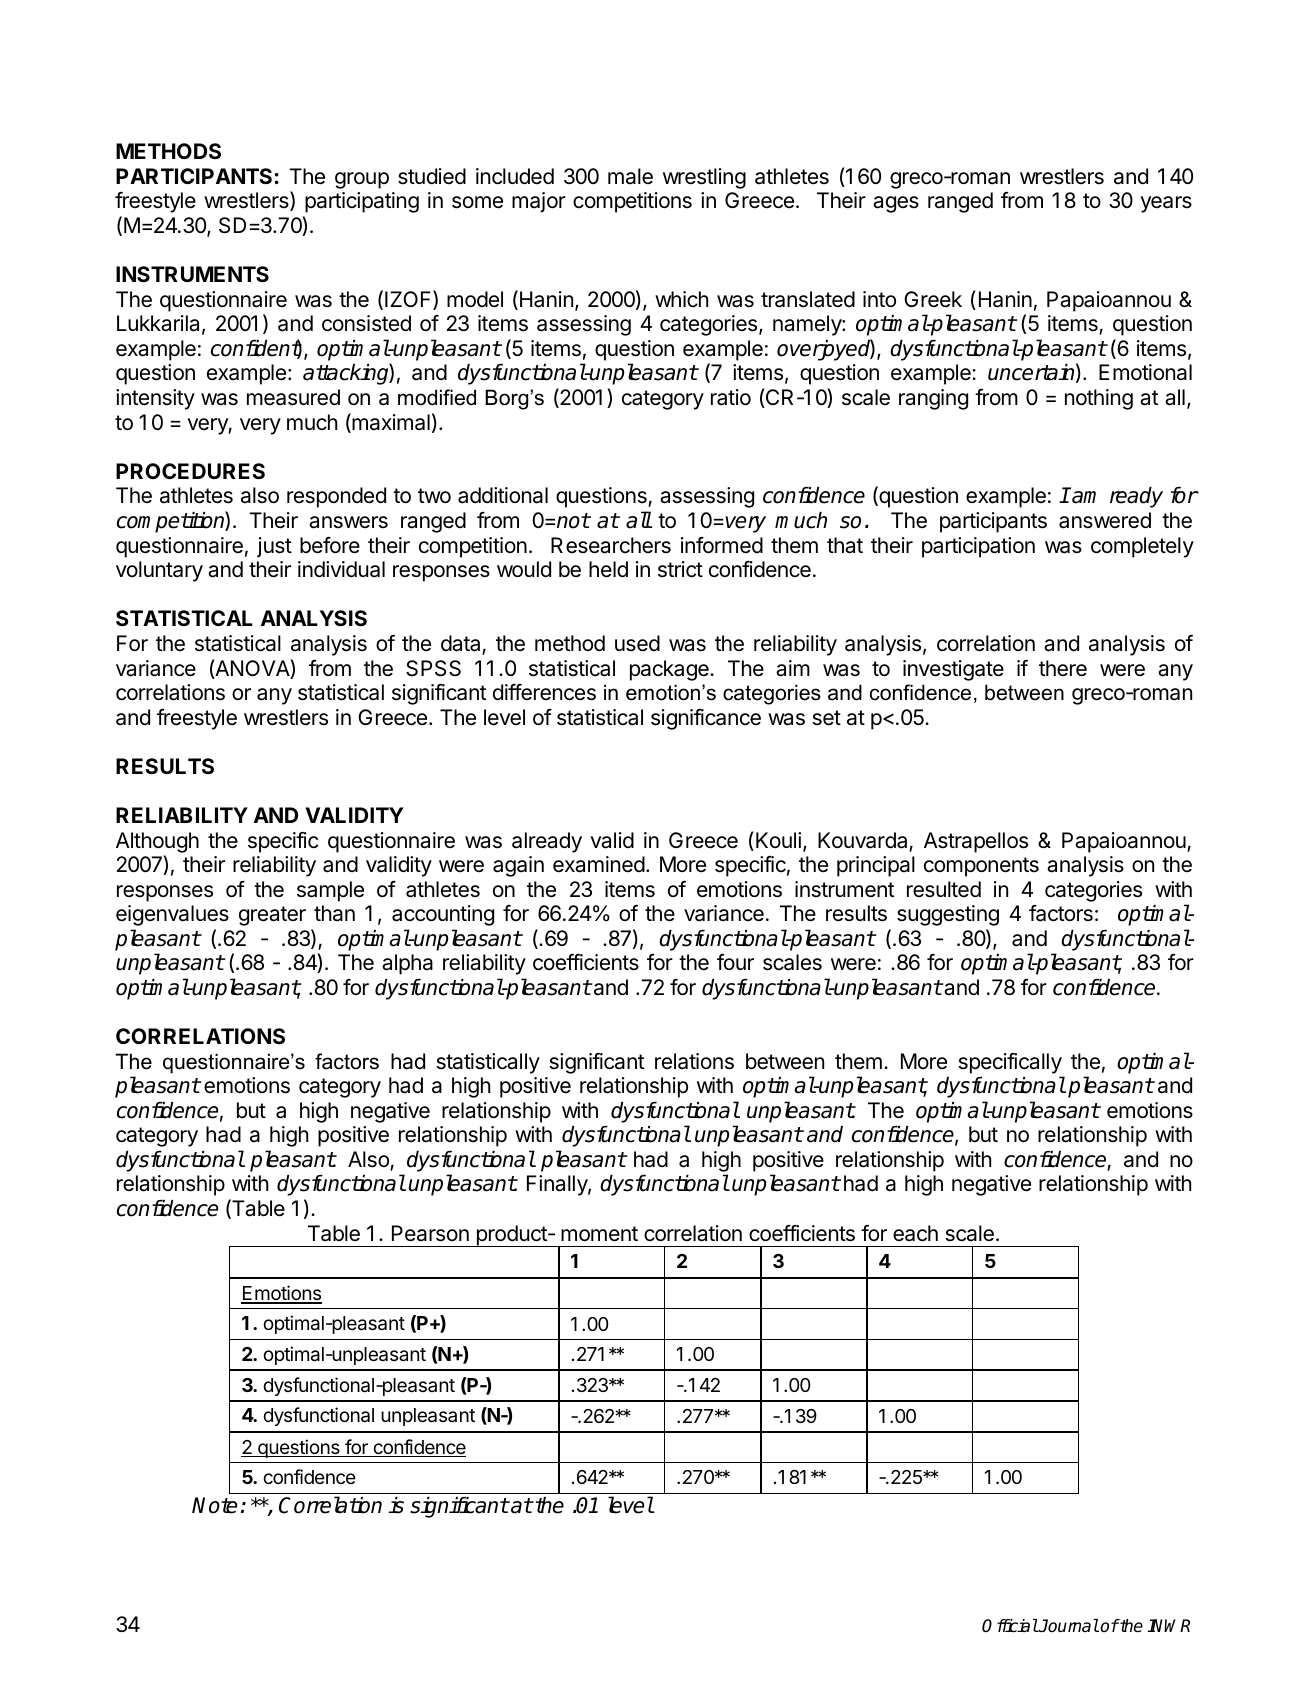 Image resolution: width=1308 pixels, height=1693 pixels. What do you see at coordinates (630, 176) in the screenshot?
I see `male` at bounding box center [630, 176].
